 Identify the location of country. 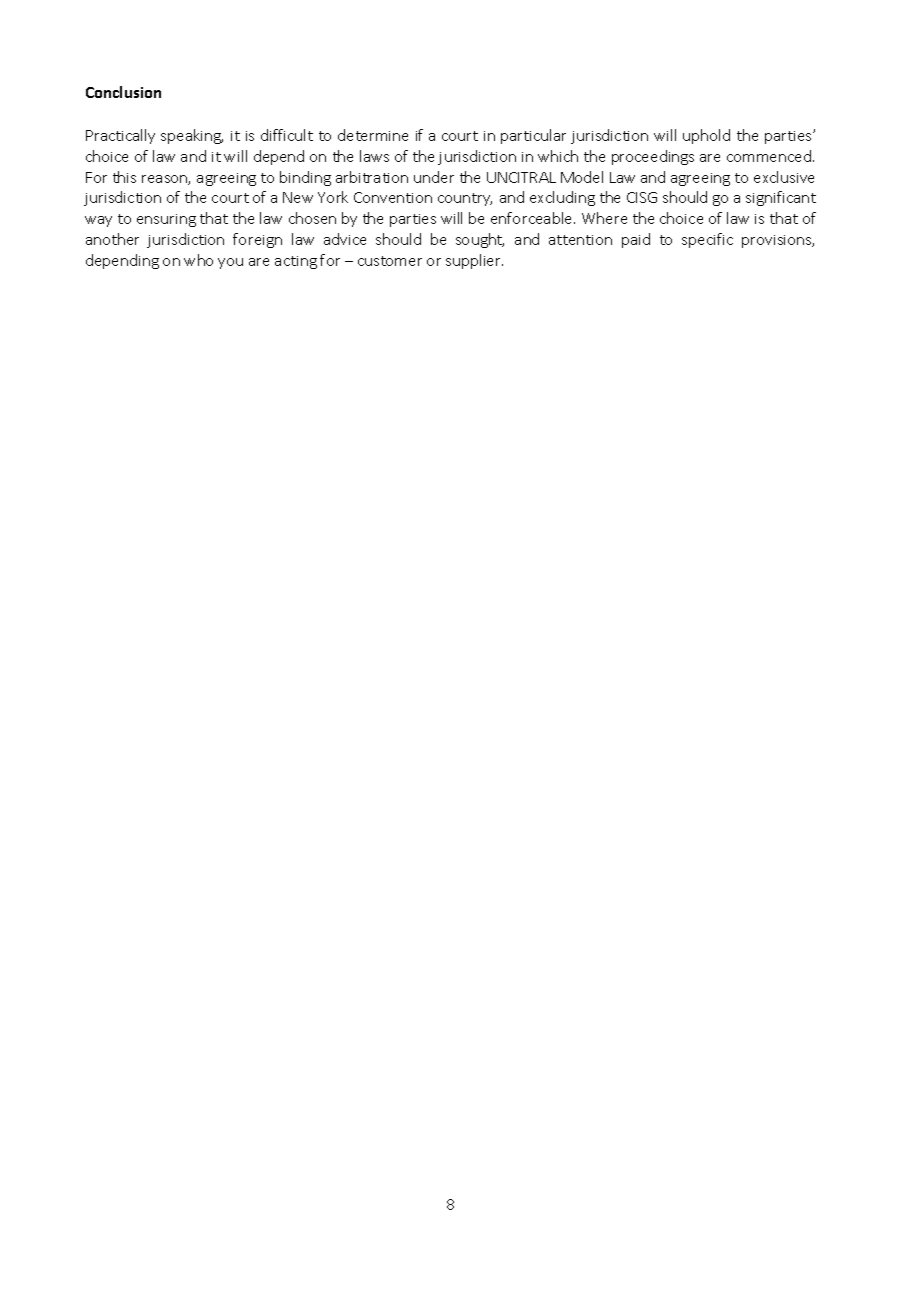
(465, 199).
